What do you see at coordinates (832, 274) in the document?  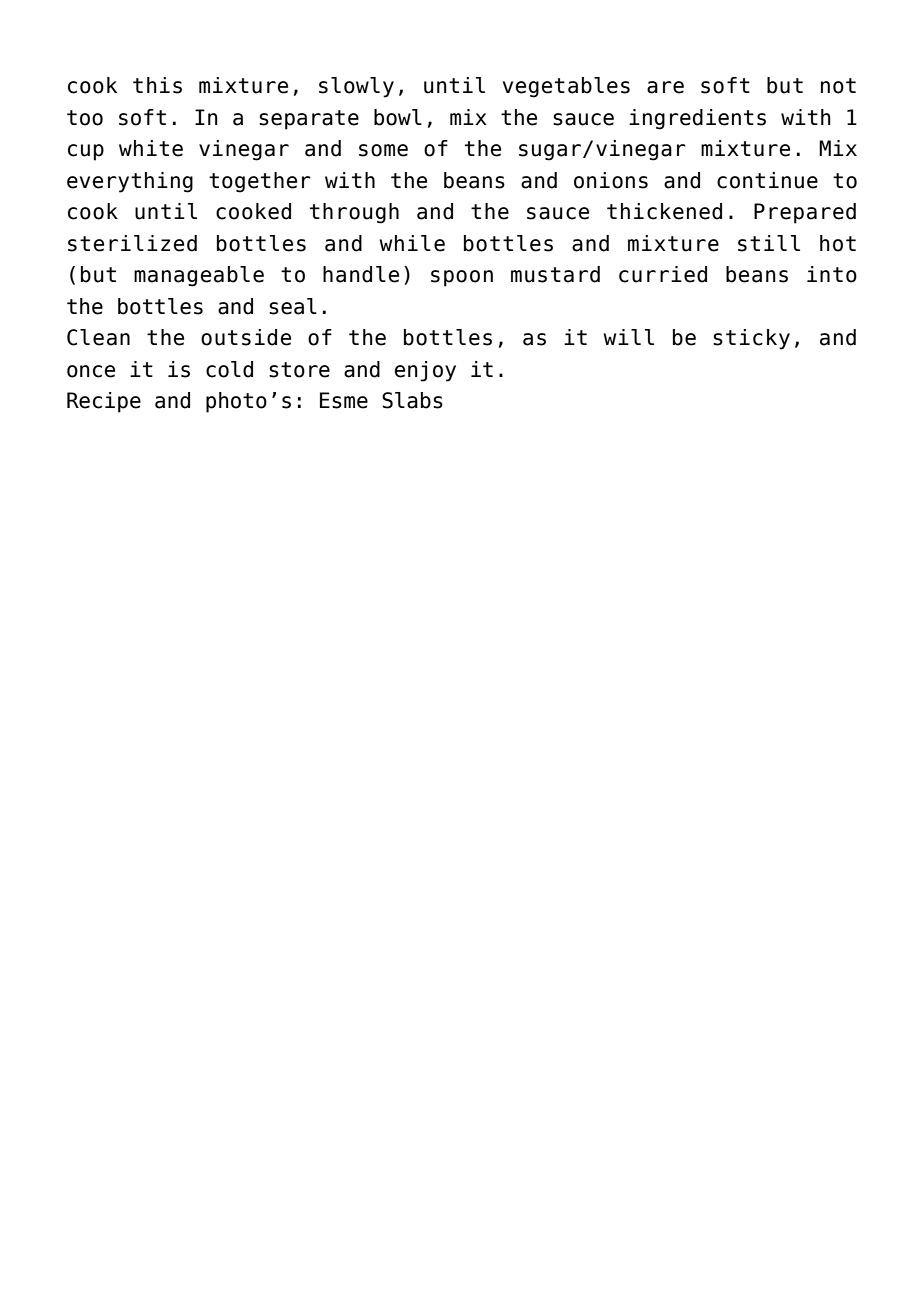 I see `into` at bounding box center [832, 274].
